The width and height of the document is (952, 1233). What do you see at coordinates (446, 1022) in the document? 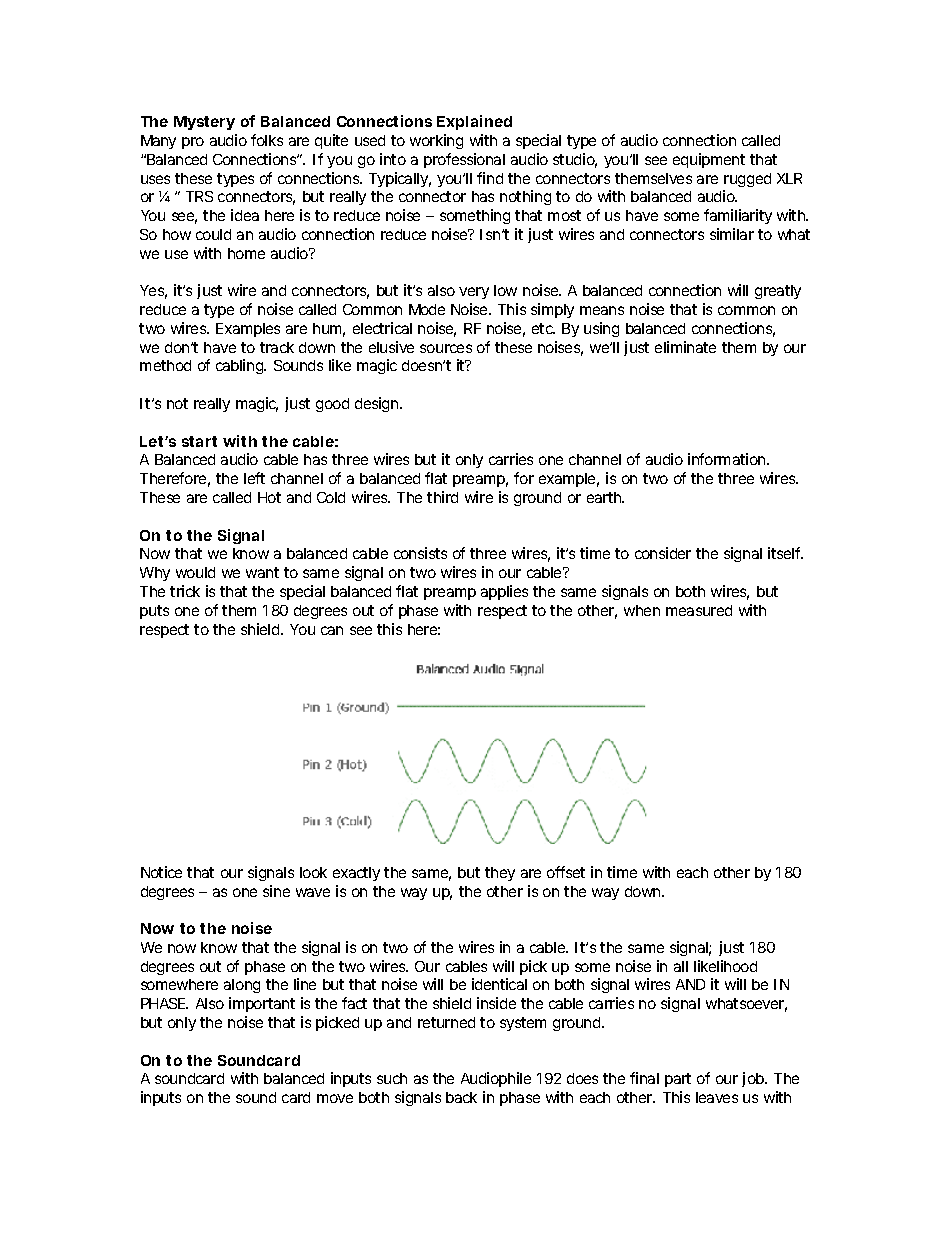
I see `returned` at bounding box center [446, 1022].
